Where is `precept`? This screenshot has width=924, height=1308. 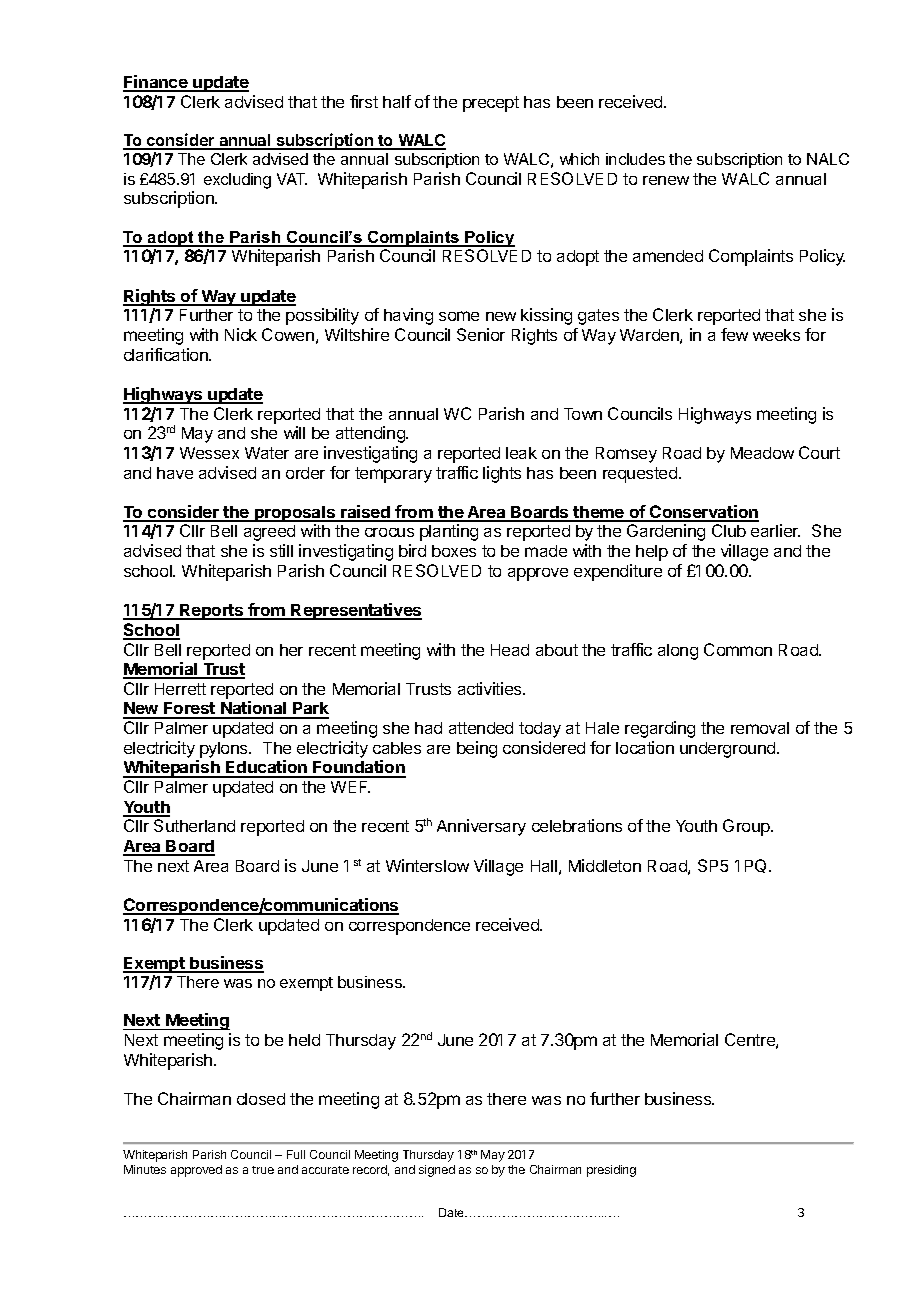 precept is located at coordinates (491, 104).
